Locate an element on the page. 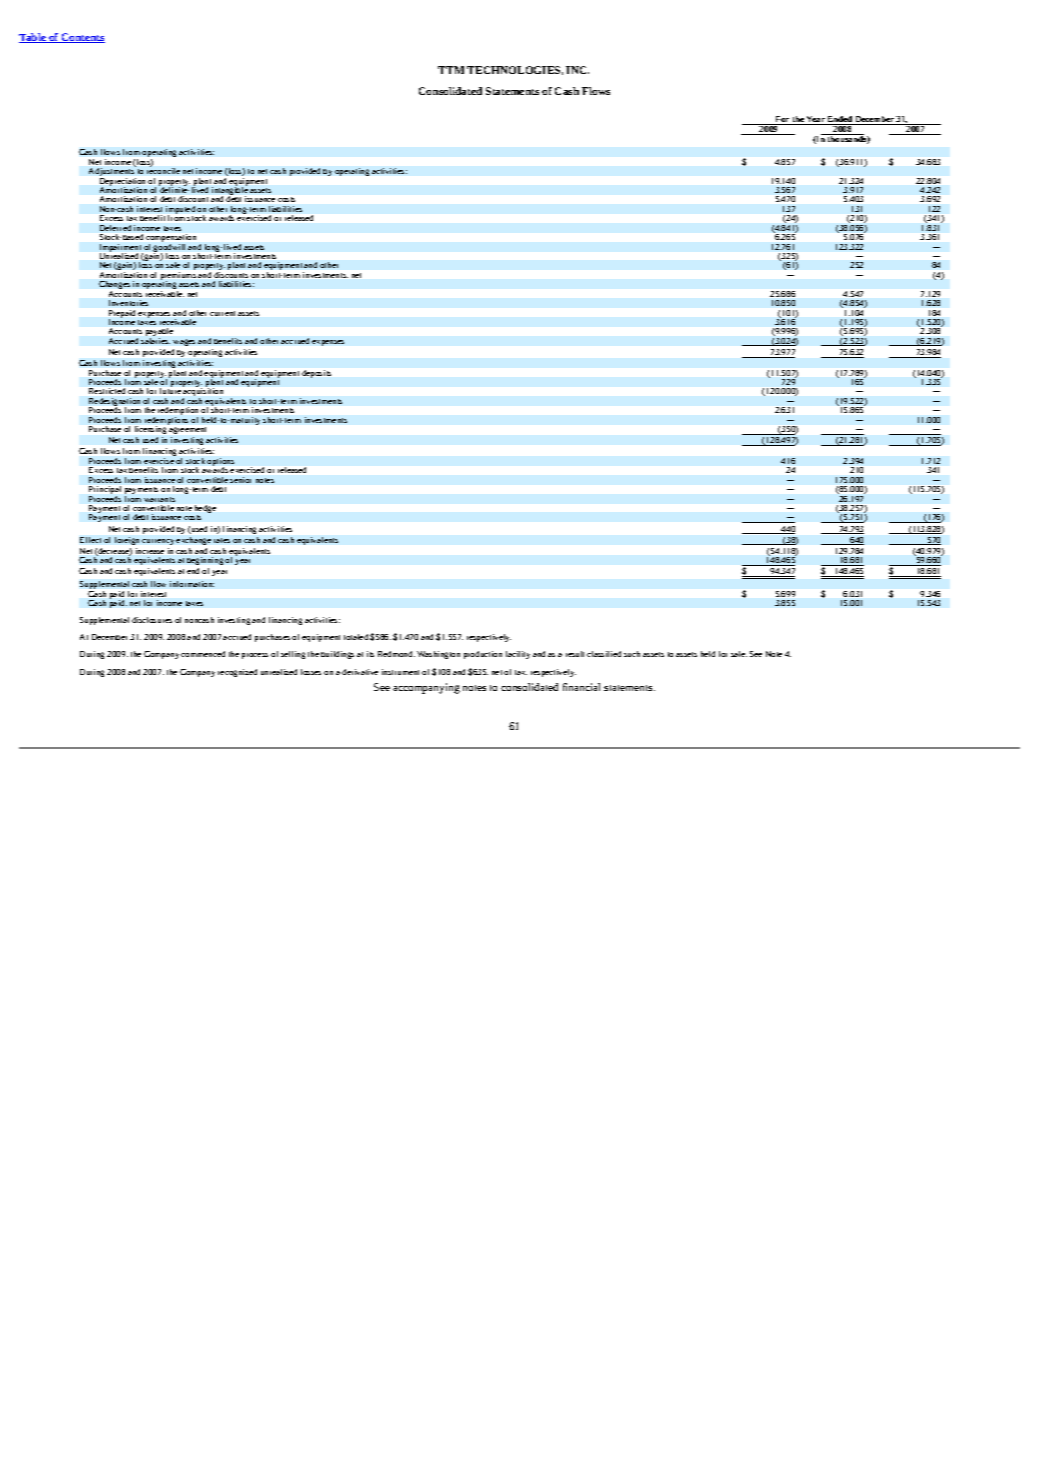  current is located at coordinates (222, 313).
